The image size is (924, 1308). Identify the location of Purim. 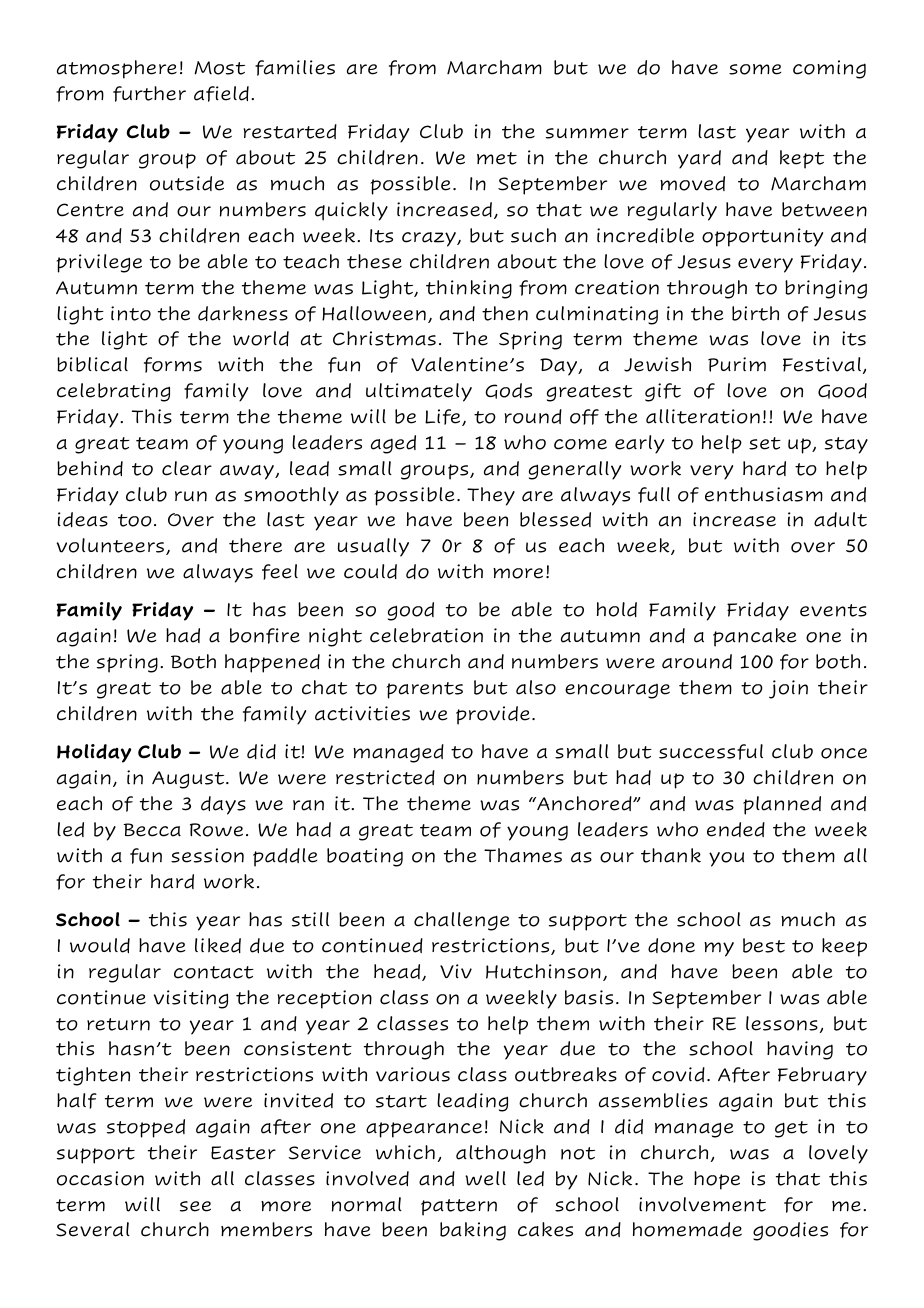
(737, 364).
